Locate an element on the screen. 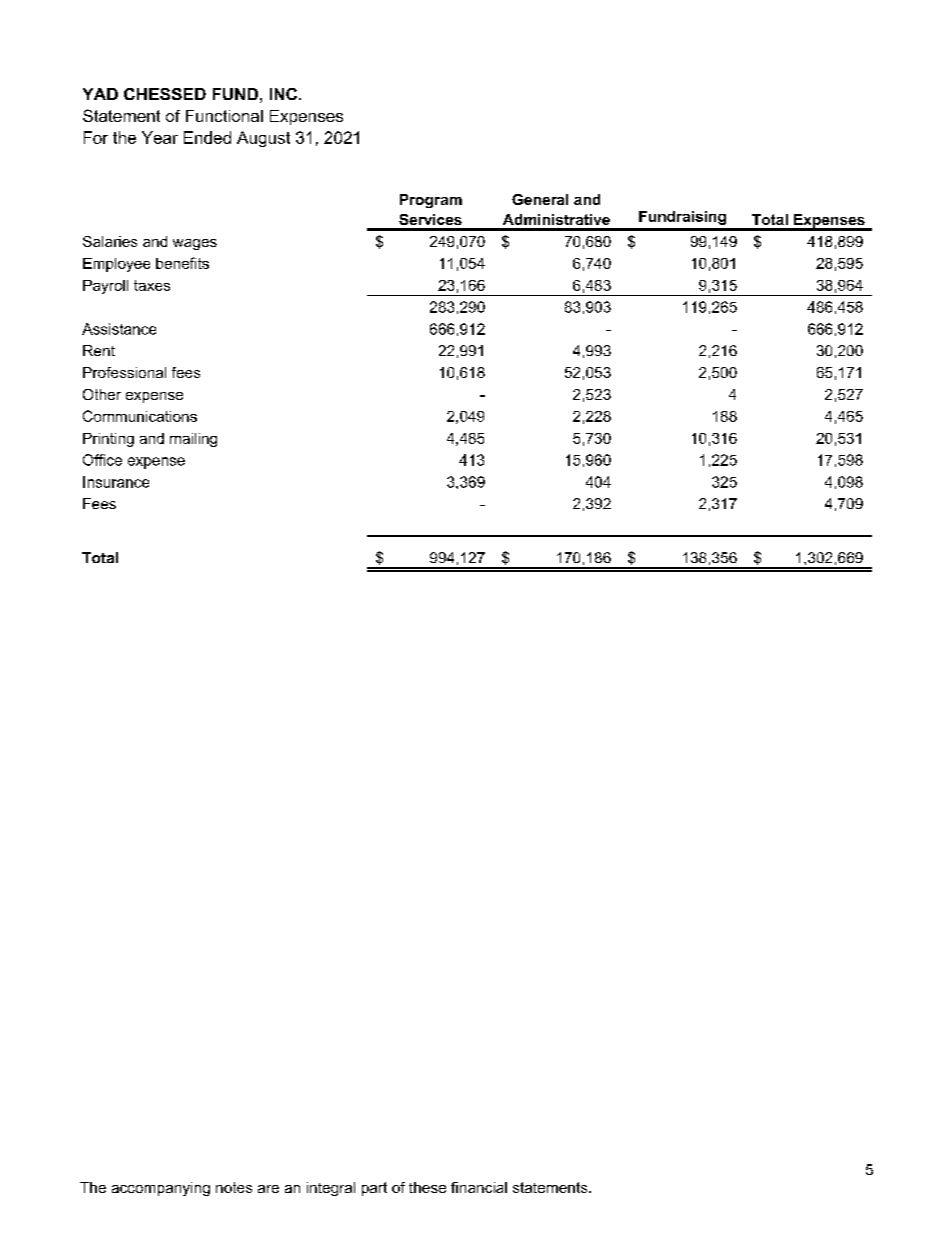  Printing is located at coordinates (108, 440).
